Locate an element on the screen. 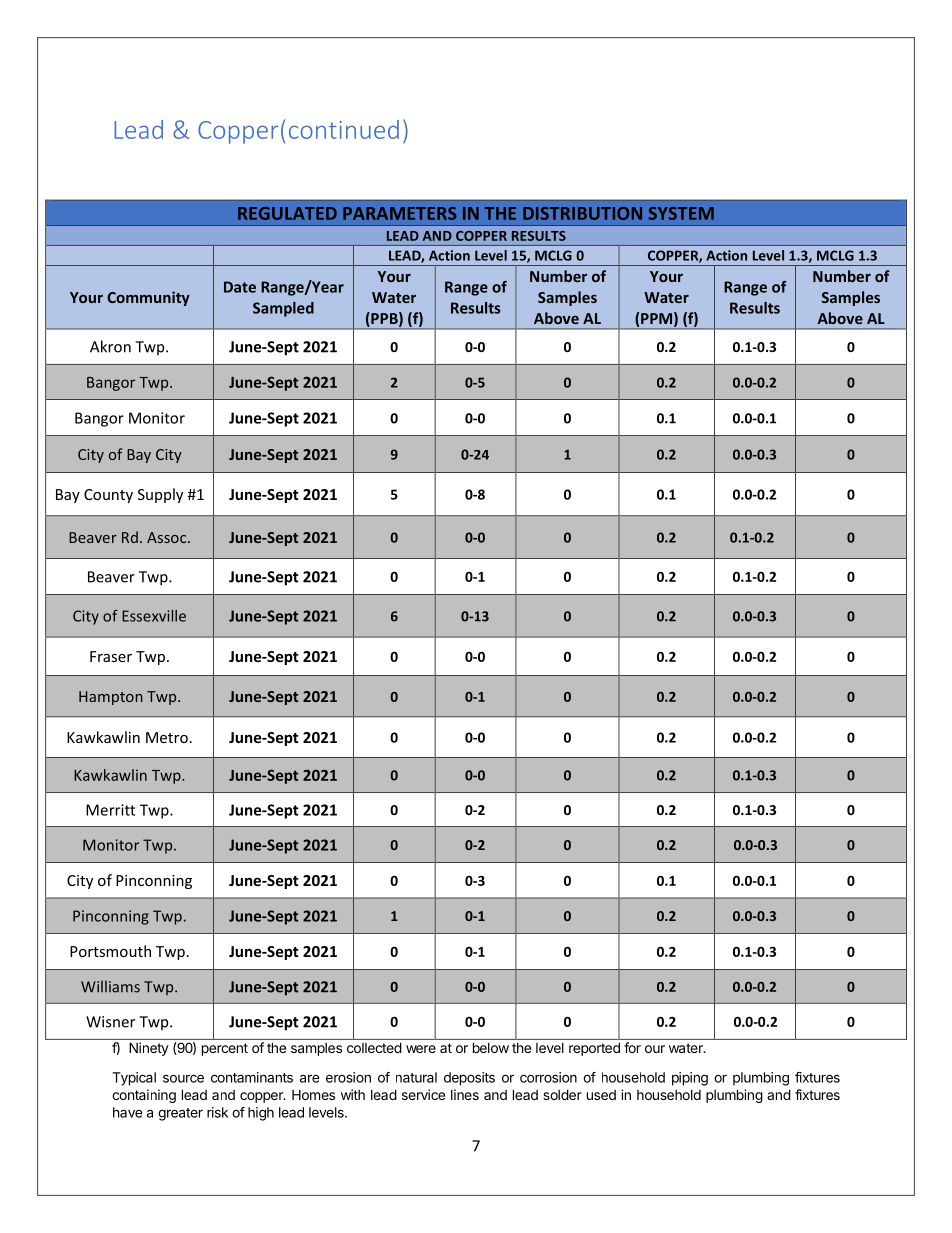 Image resolution: width=952 pixels, height=1233 pixels. Community is located at coordinates (148, 298).
